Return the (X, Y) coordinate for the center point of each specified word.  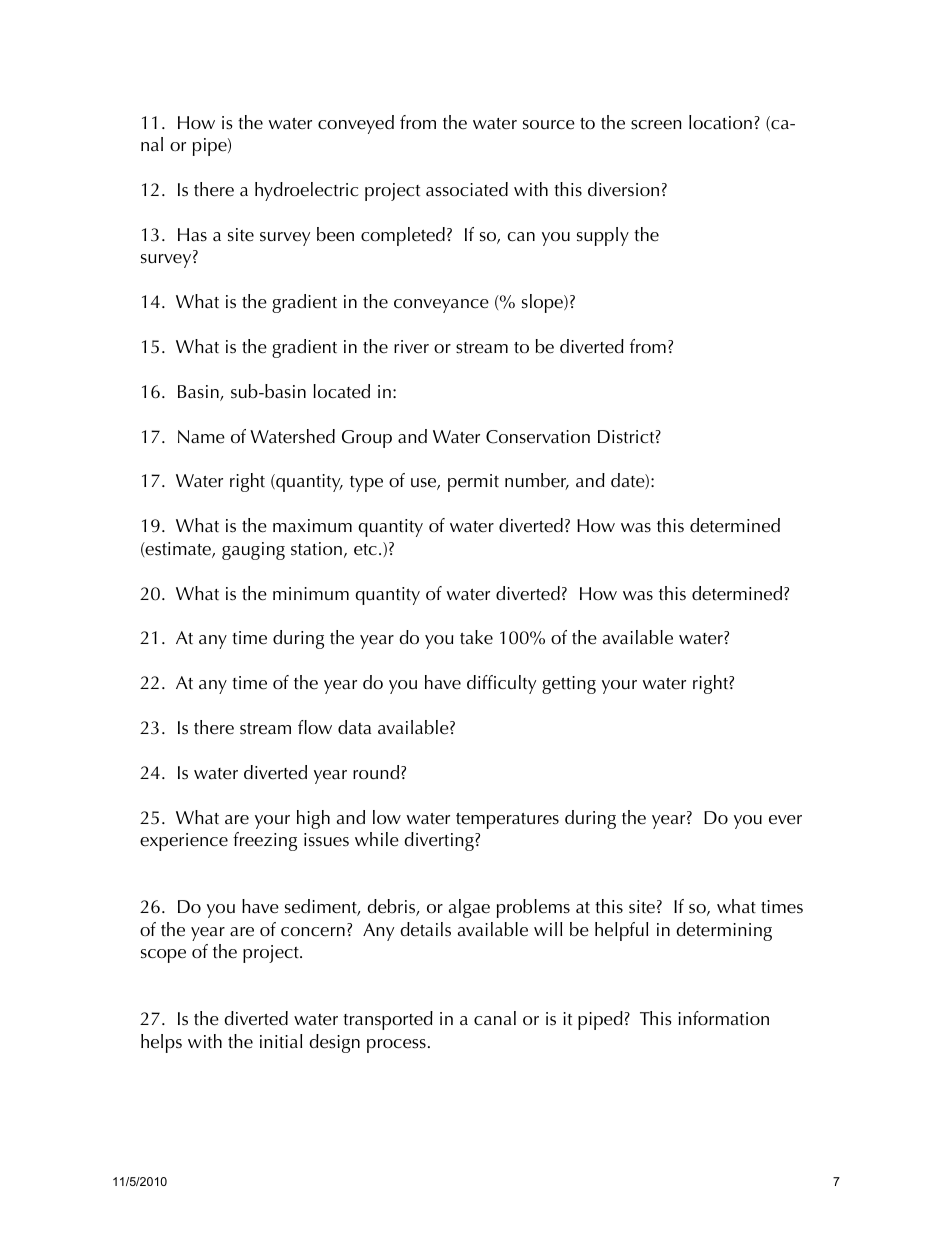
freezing (265, 841)
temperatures (507, 821)
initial (281, 1041)
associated (467, 189)
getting (569, 685)
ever (785, 820)
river (411, 347)
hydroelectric (306, 191)
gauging (253, 551)
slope (543, 303)
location (720, 122)
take (476, 637)
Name (201, 437)
